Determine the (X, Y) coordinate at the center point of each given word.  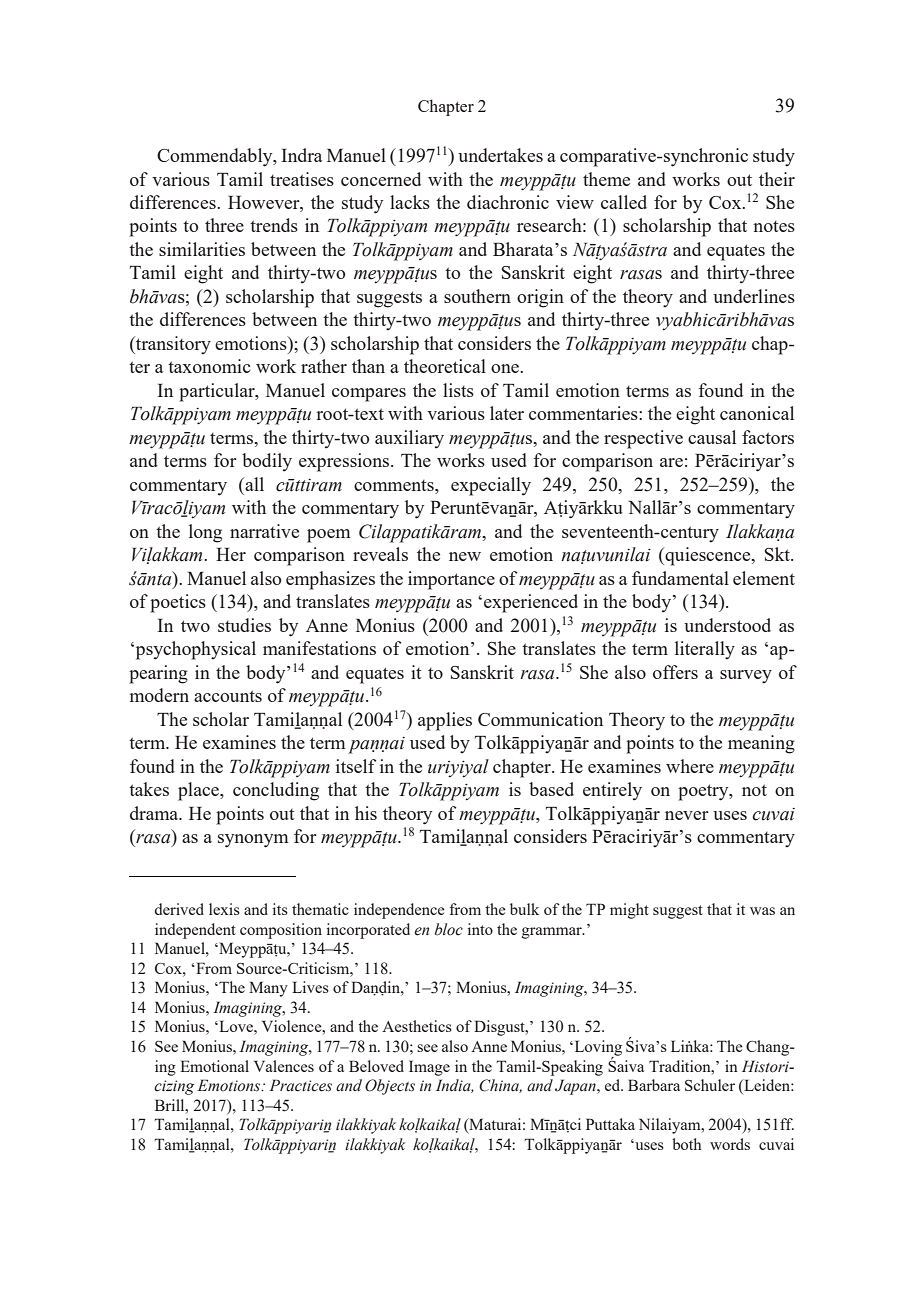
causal (712, 437)
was (762, 911)
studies (244, 625)
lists (458, 390)
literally (705, 650)
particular (218, 392)
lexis (224, 909)
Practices (300, 1085)
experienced (531, 603)
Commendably (216, 157)
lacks (410, 202)
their (777, 179)
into (480, 929)
